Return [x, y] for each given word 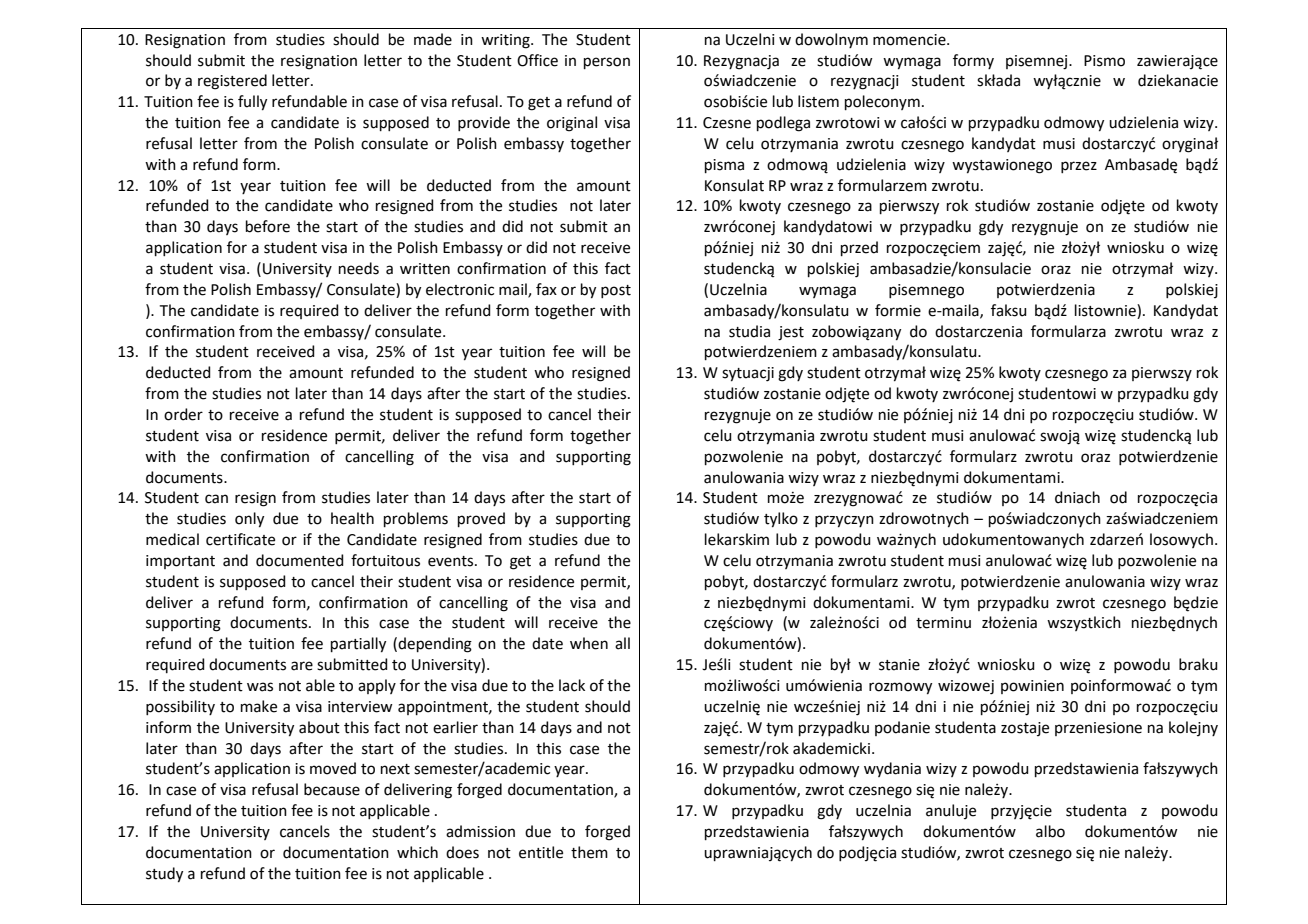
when [589, 643]
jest [791, 333]
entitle [541, 852]
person [607, 63]
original [572, 124]
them [589, 852]
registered [232, 82]
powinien [1032, 687]
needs [359, 268]
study [164, 875]
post [616, 291]
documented [300, 560]
